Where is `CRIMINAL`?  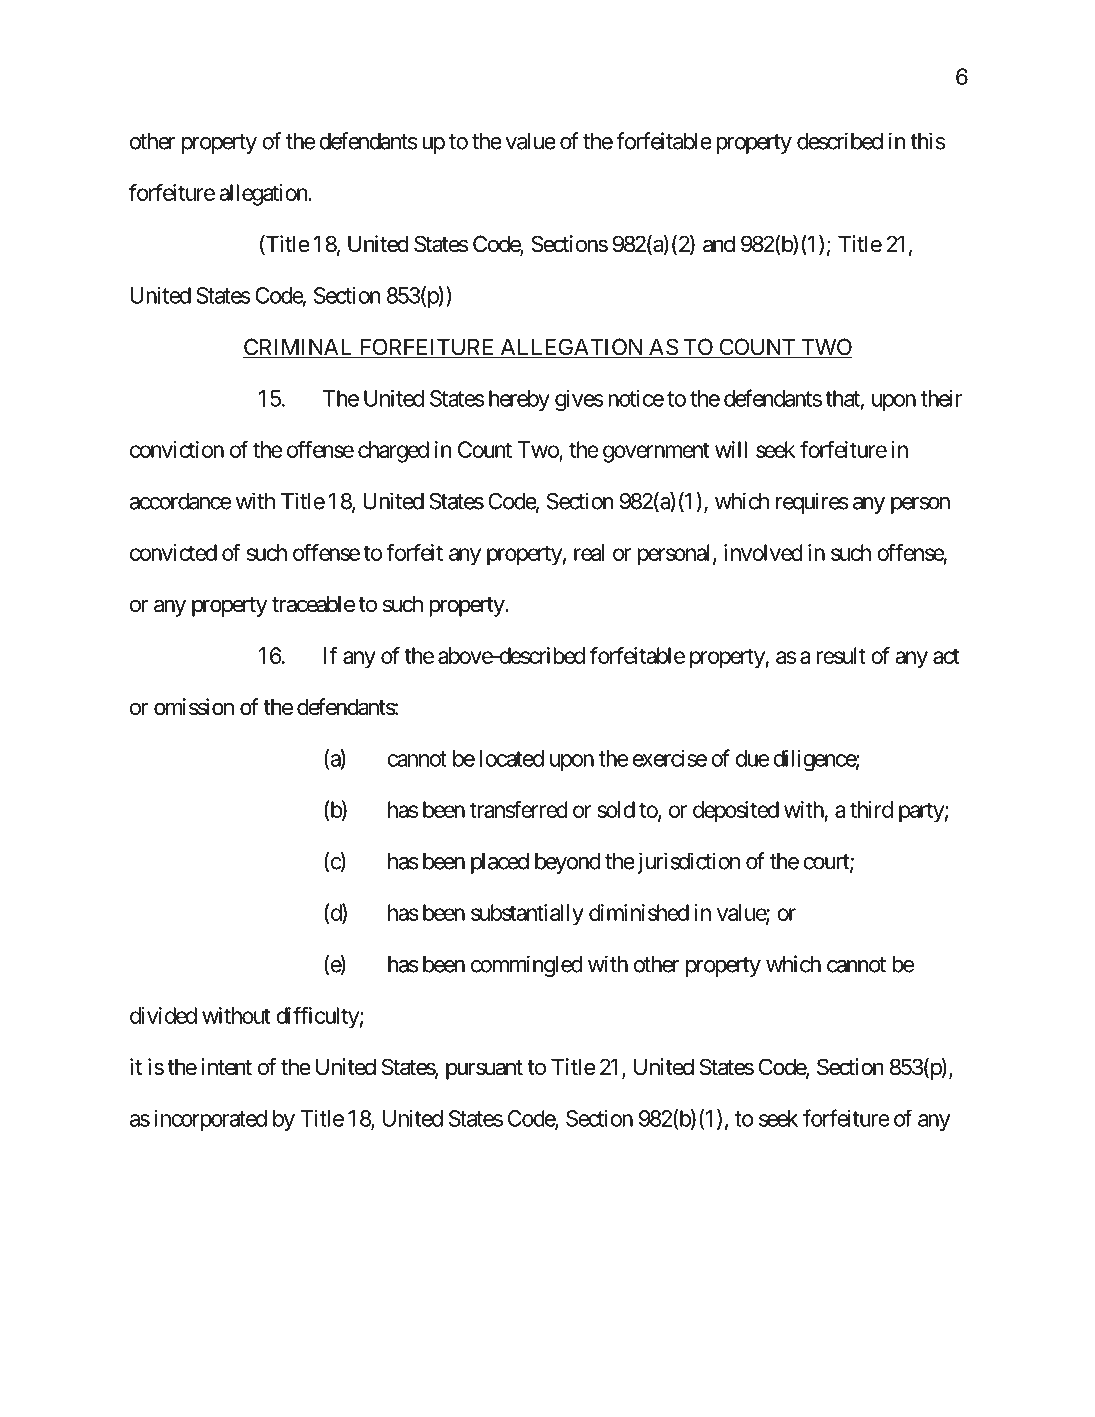
CRIMINAL is located at coordinates (299, 348).
